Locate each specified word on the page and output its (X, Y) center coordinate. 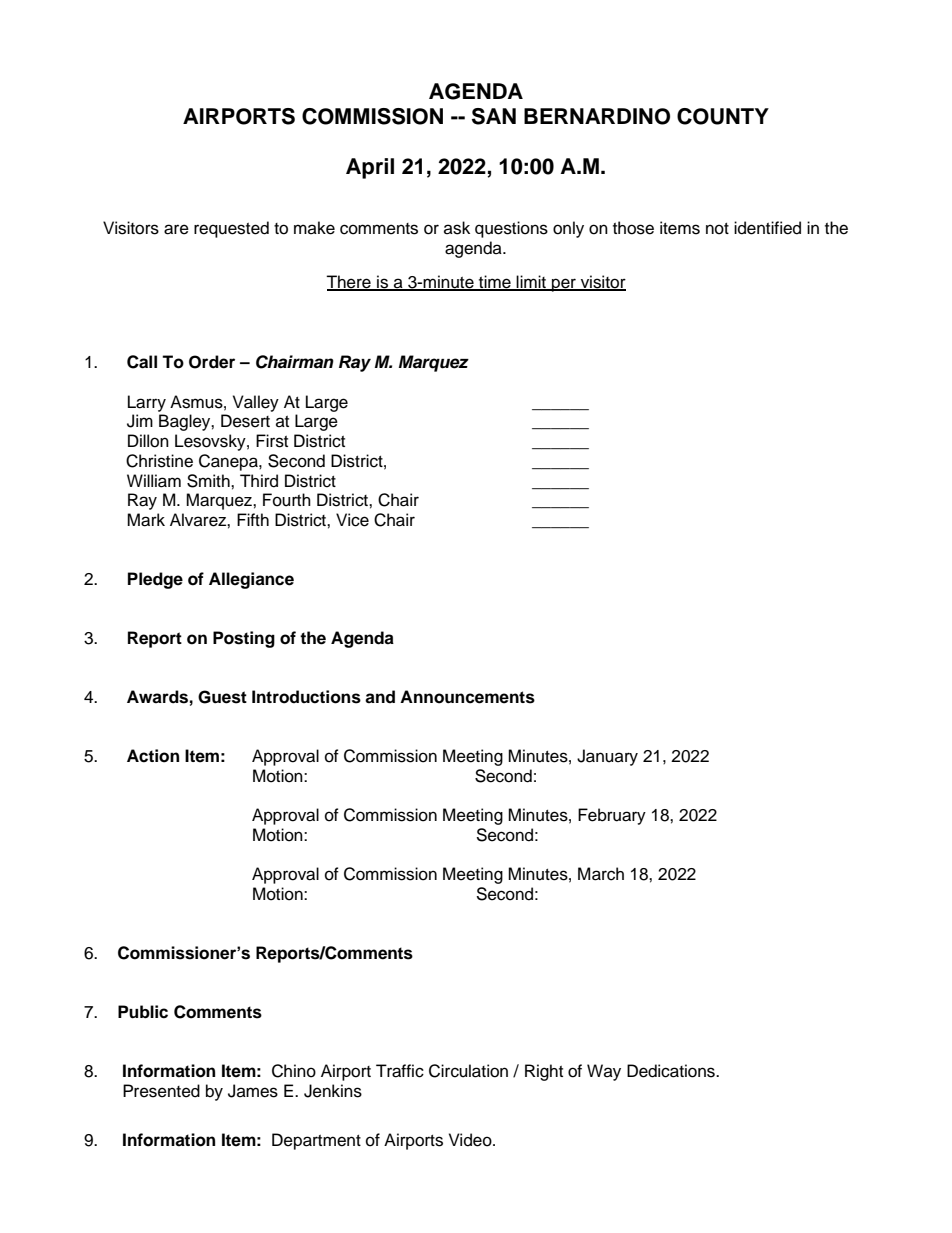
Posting (244, 639)
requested (231, 229)
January (607, 757)
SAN (494, 116)
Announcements (467, 697)
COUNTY (723, 116)
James (253, 1091)
